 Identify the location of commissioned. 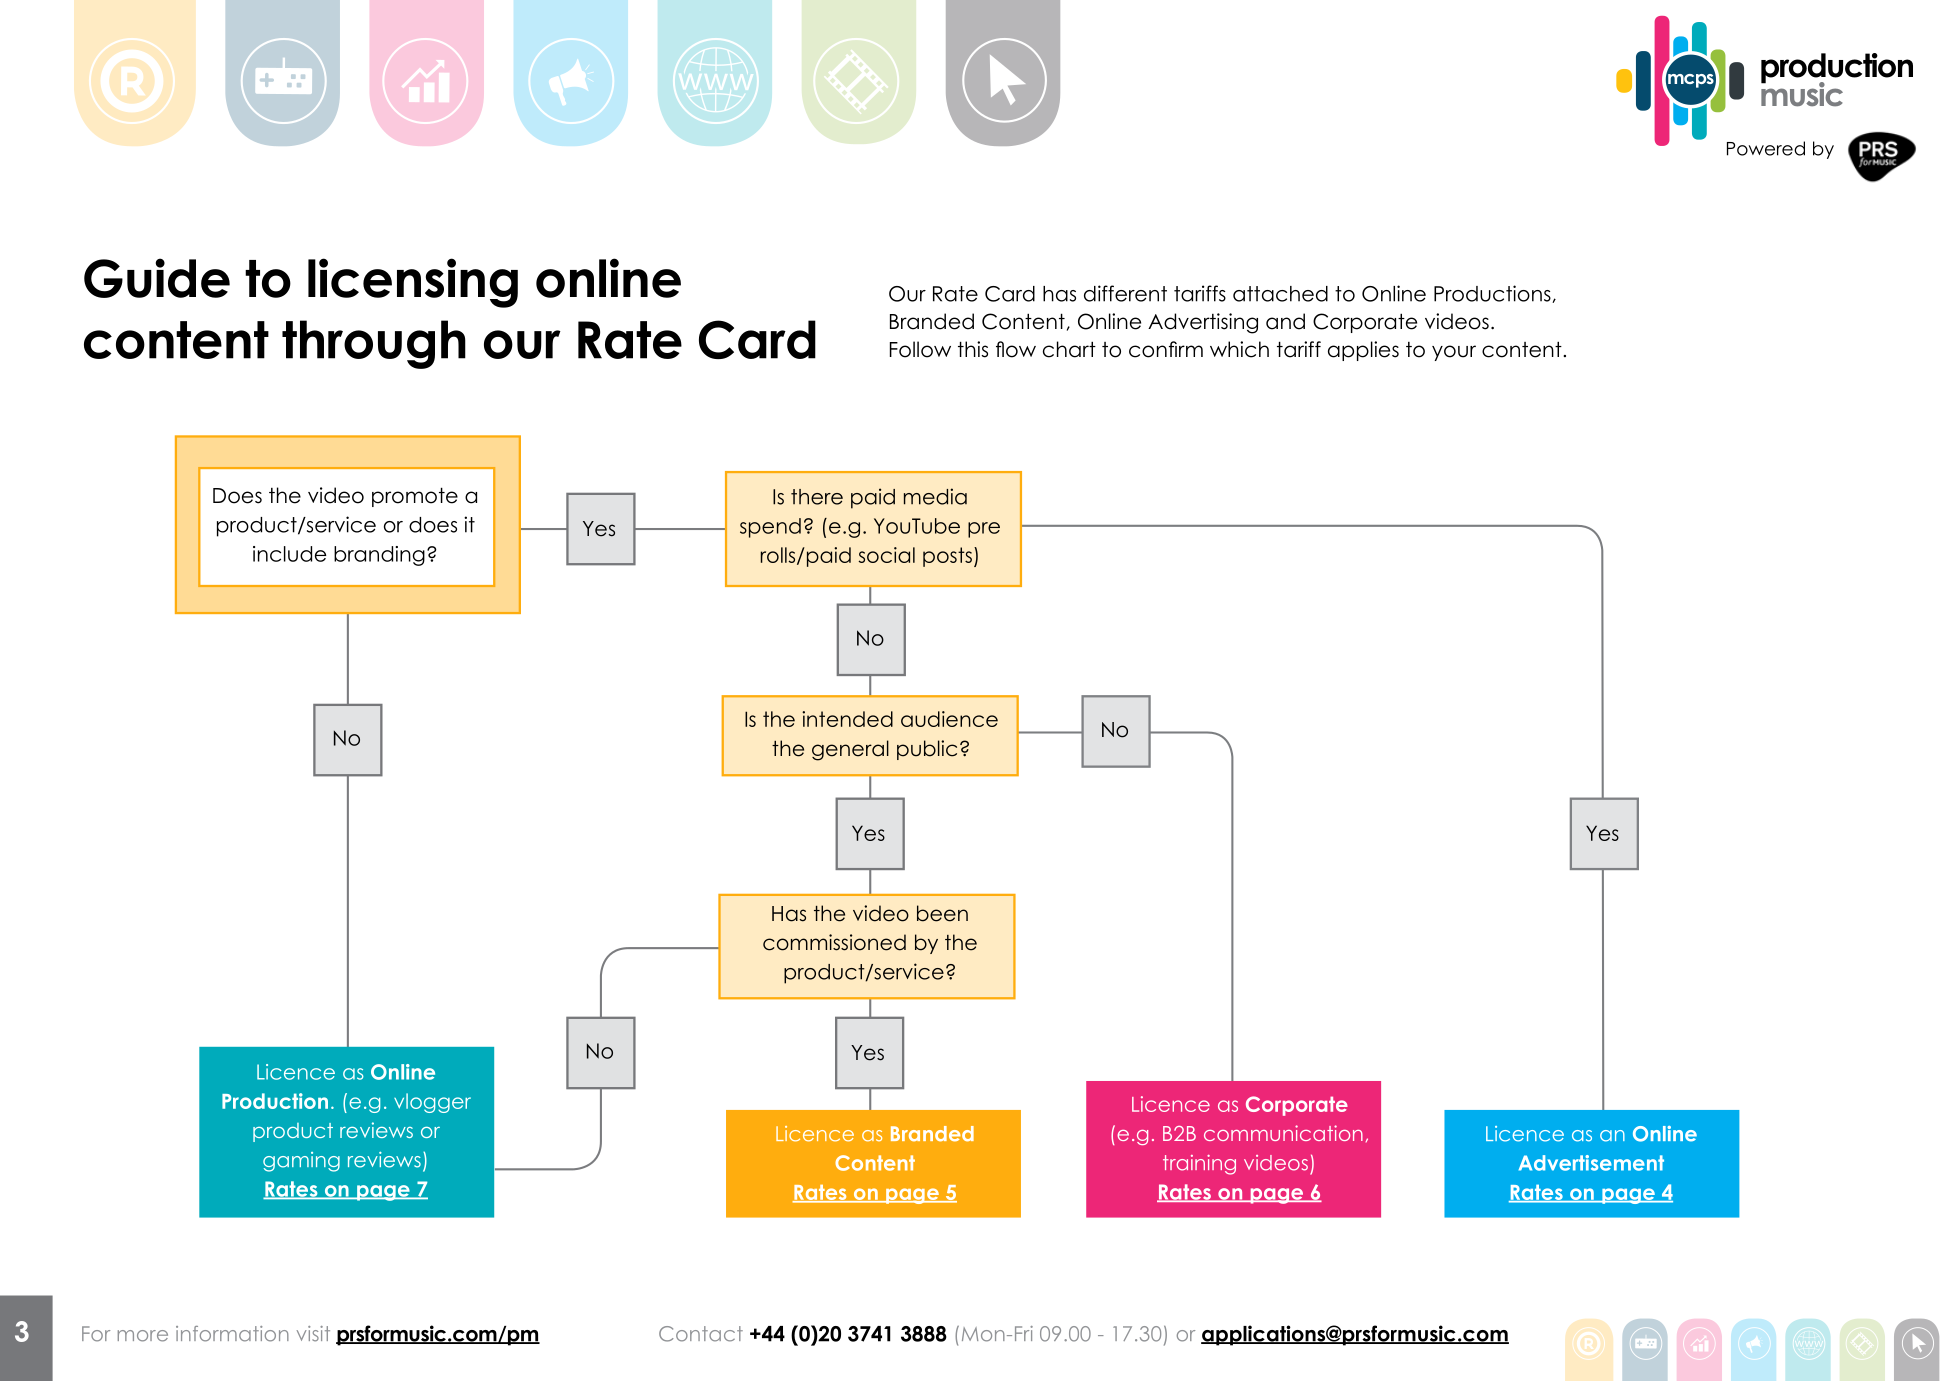
(834, 942).
